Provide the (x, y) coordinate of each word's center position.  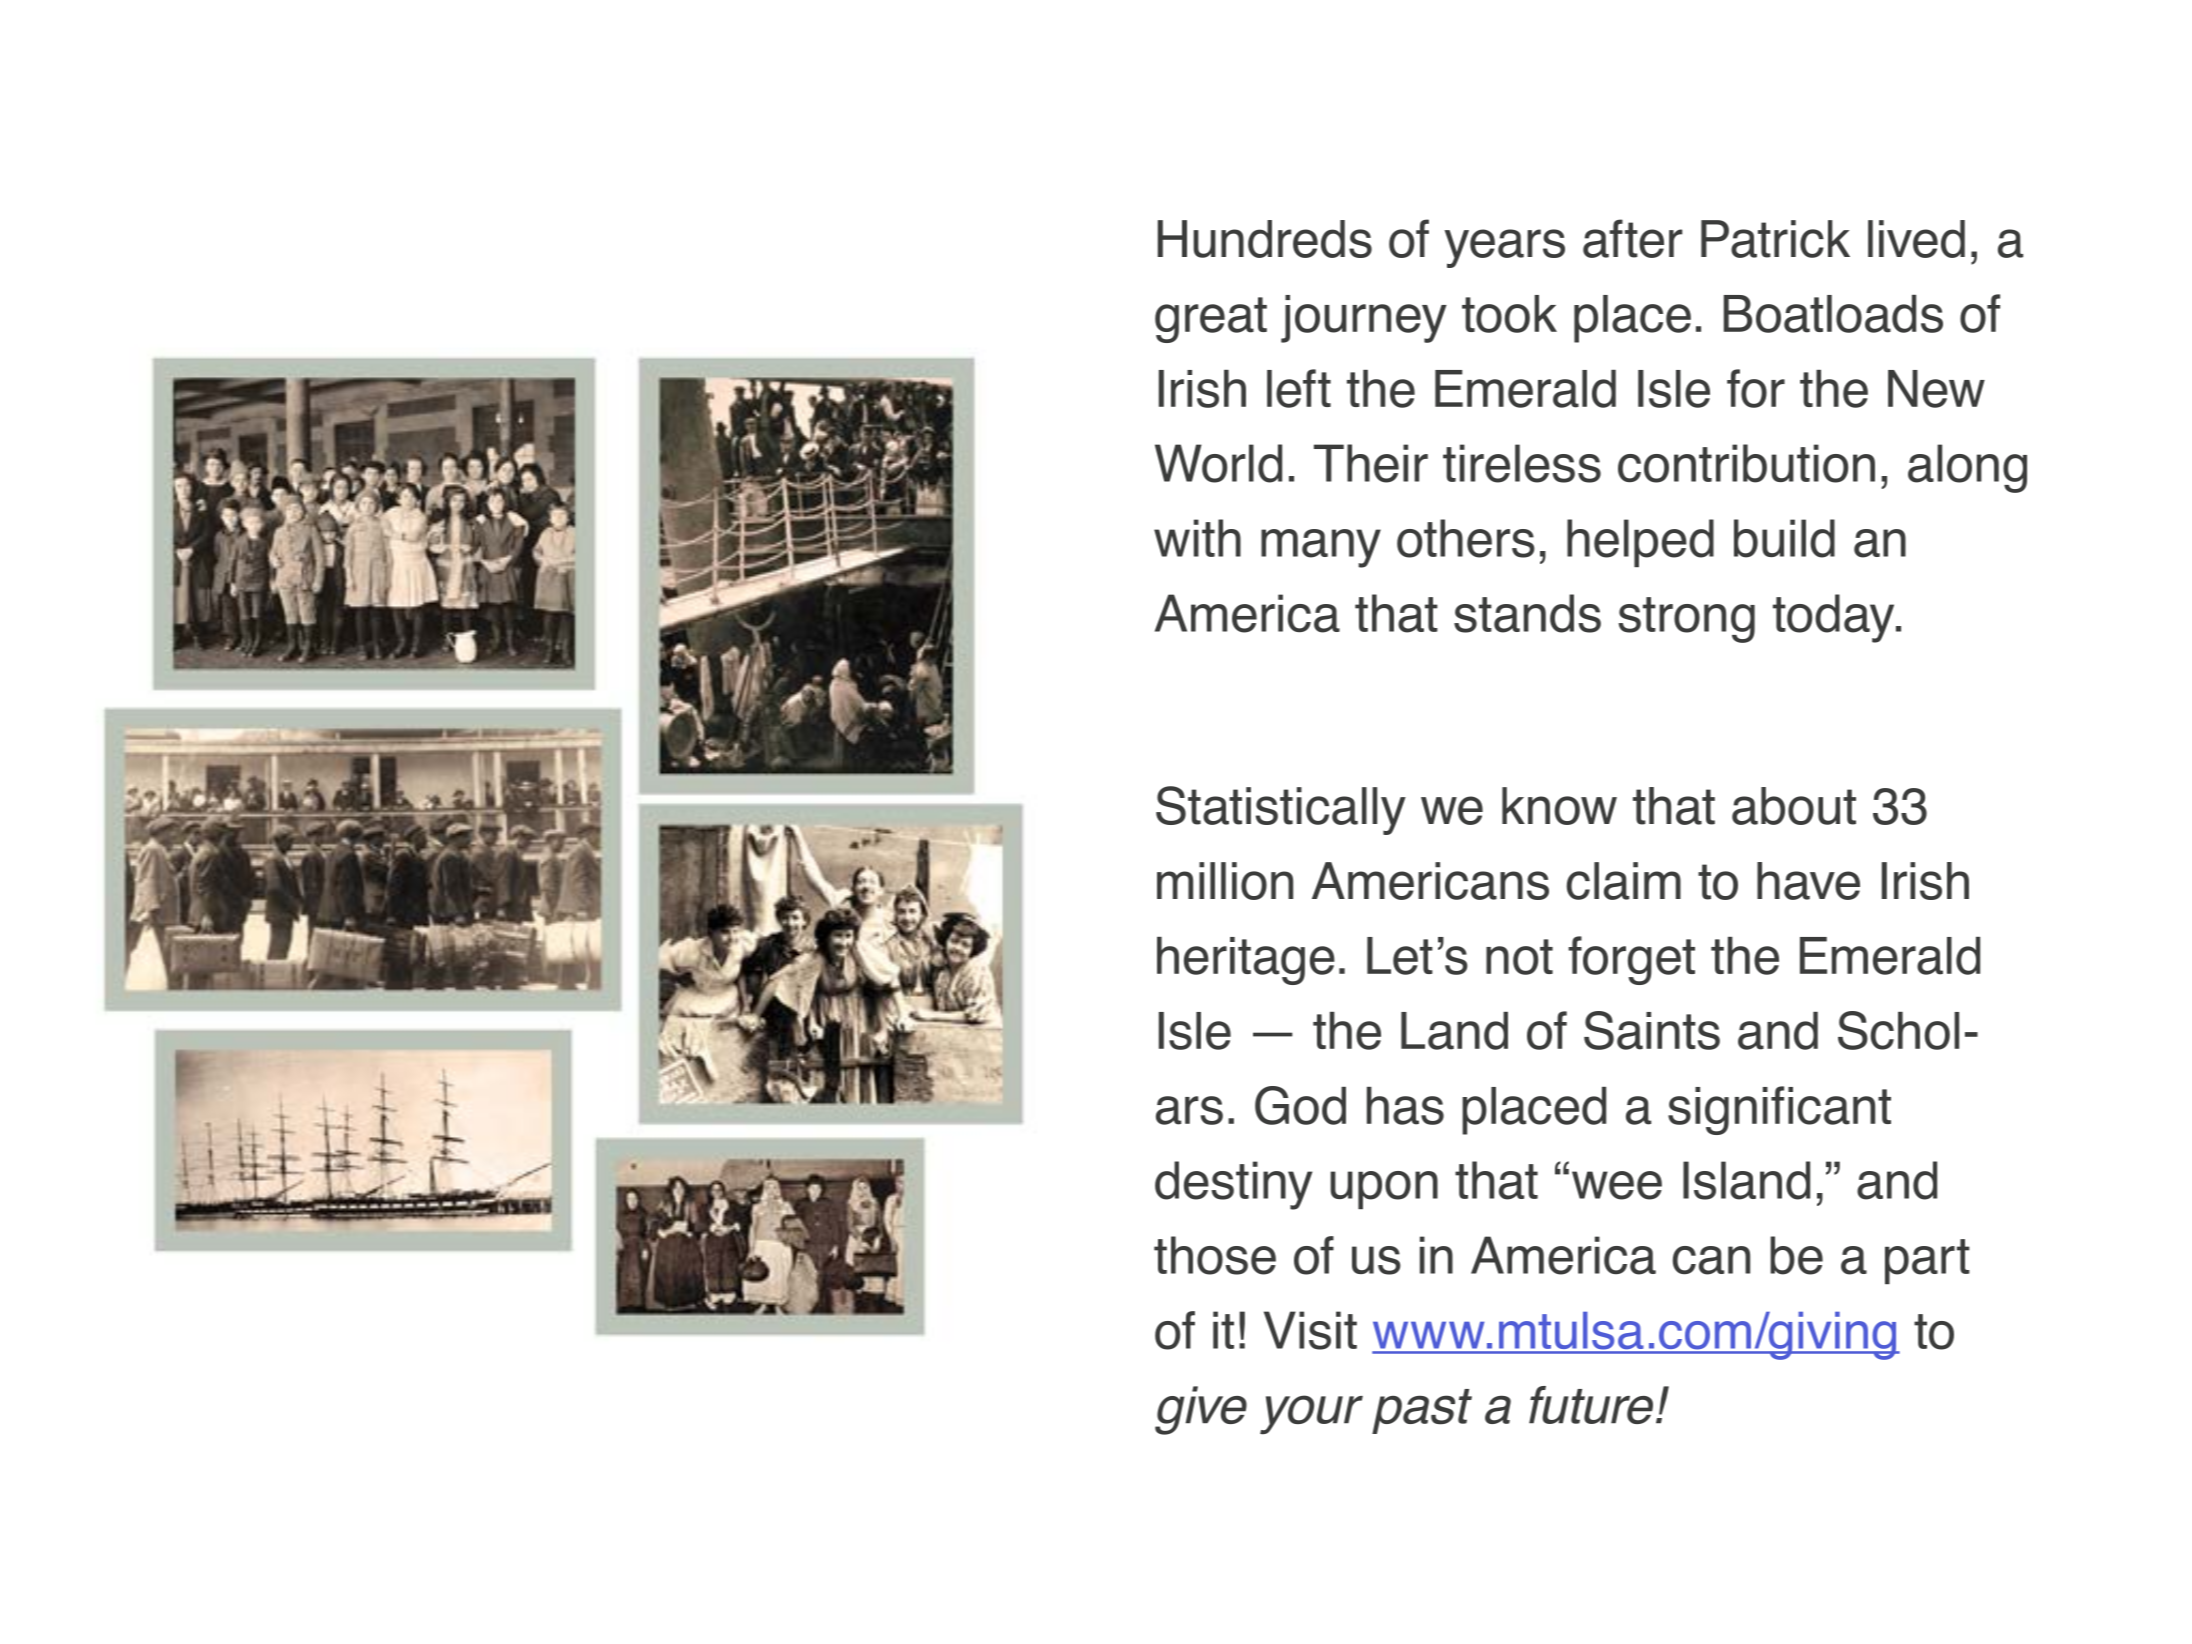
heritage (1246, 961)
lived (1916, 239)
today (1835, 618)
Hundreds (1265, 239)
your (1311, 1415)
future (1591, 1405)
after (1633, 238)
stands (1527, 613)
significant (1779, 1110)
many (1321, 548)
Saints (1652, 1030)
